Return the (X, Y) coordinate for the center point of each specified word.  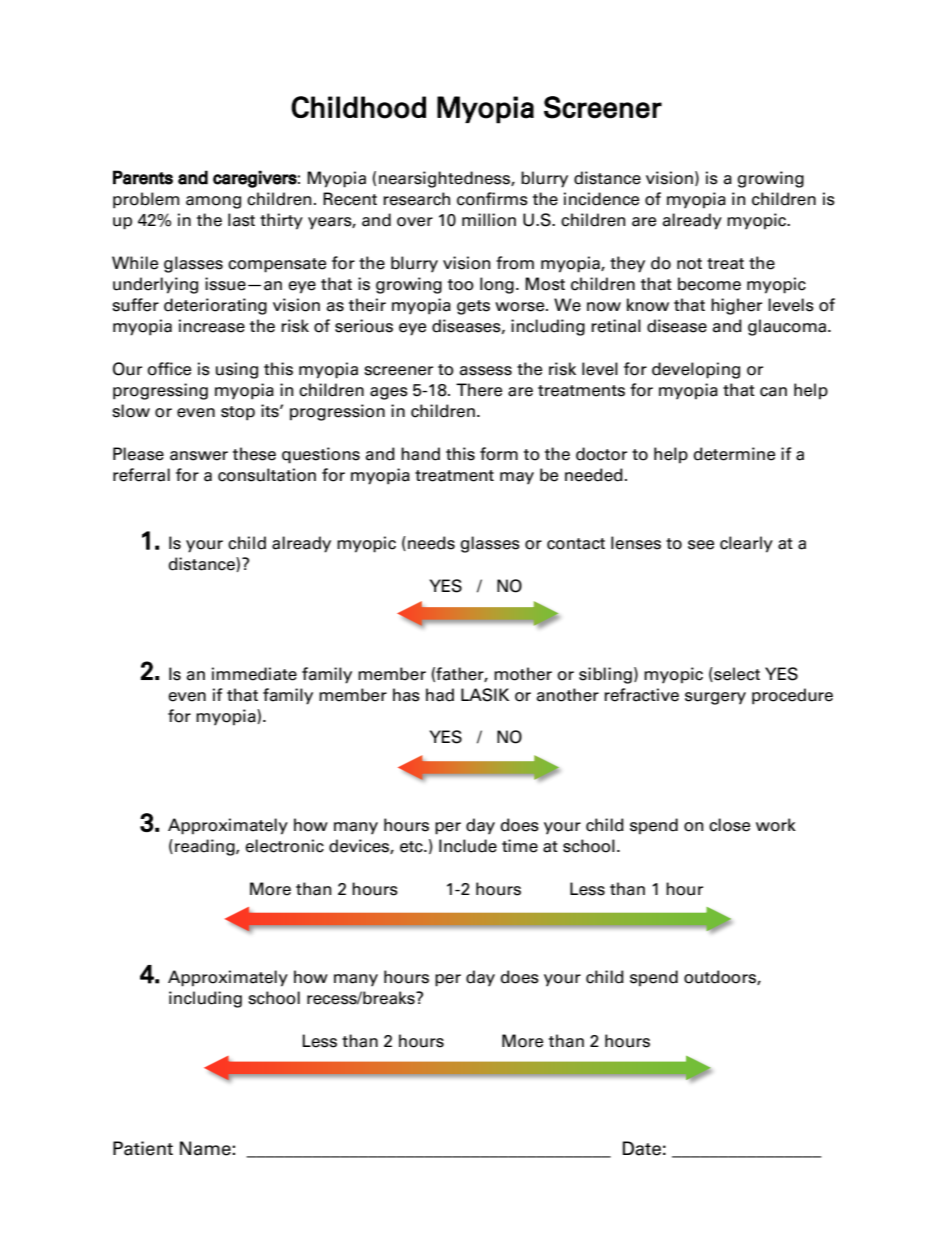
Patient (143, 1148)
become (709, 284)
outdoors (721, 977)
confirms (492, 199)
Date (642, 1148)
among (213, 202)
